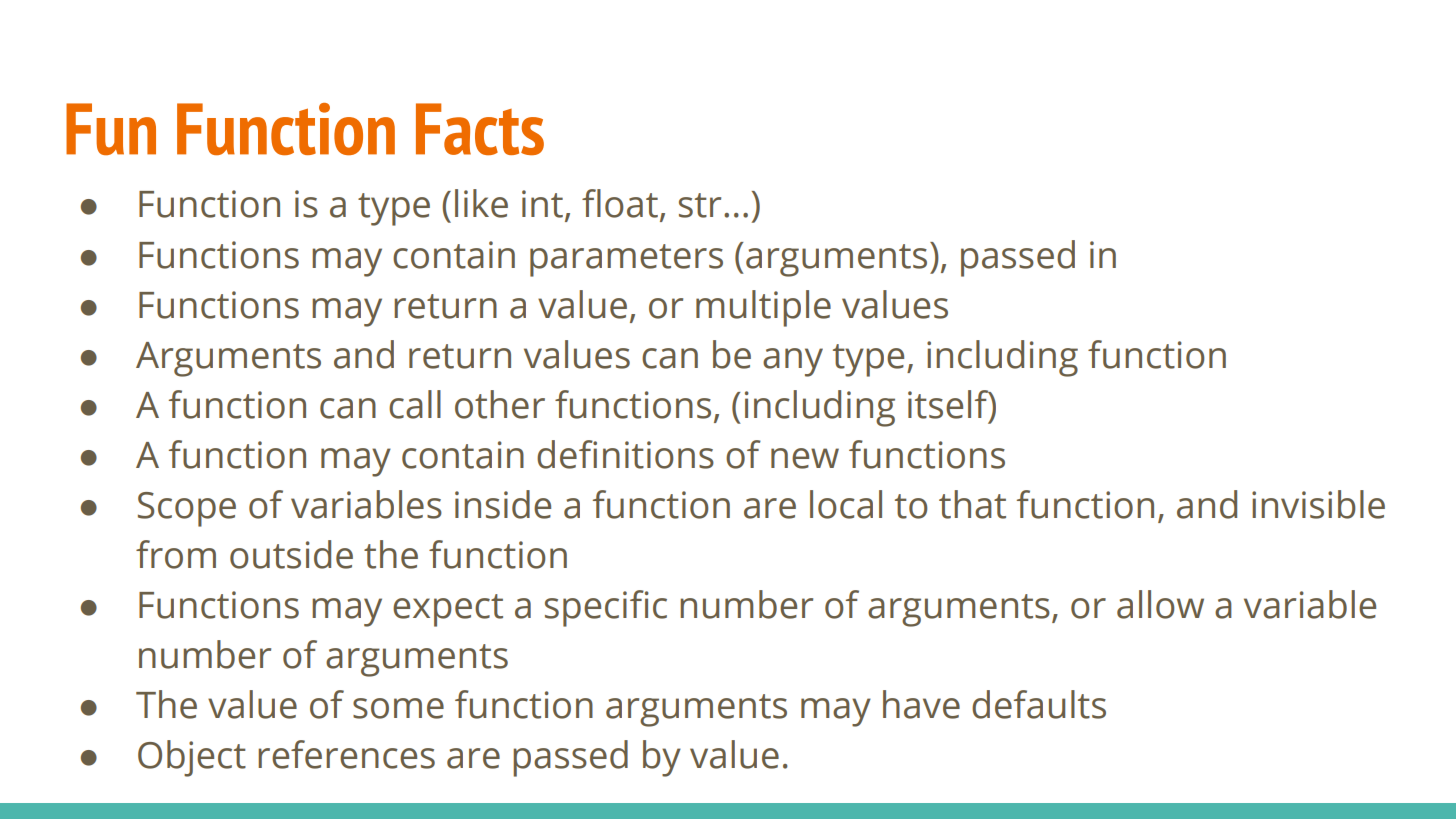 This screenshot has height=819, width=1456. Describe the element at coordinates (1039, 704) in the screenshot. I see `defaults` at that location.
